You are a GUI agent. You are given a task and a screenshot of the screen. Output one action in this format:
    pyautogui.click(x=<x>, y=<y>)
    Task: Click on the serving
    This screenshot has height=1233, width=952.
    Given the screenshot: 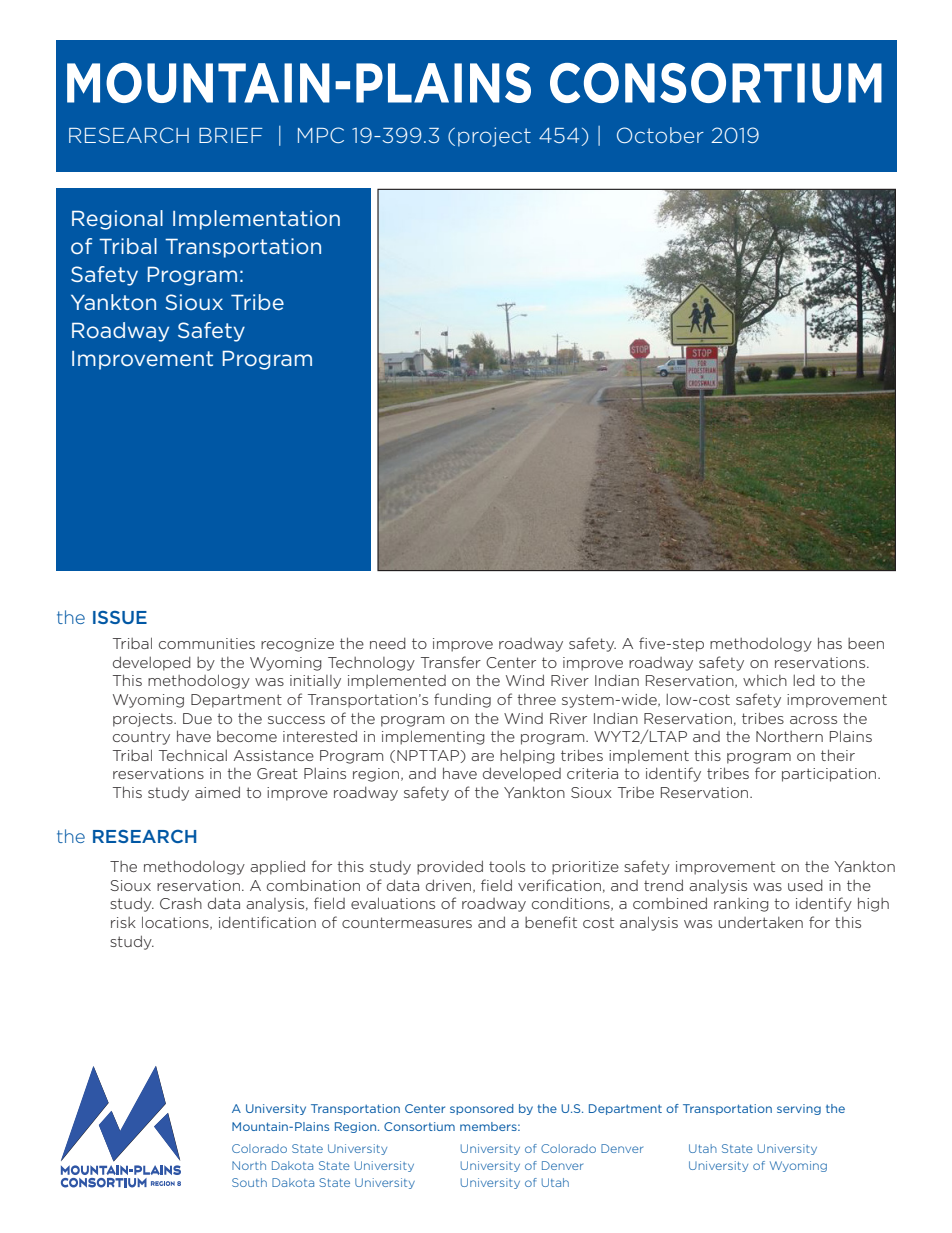 What is the action you would take?
    pyautogui.click(x=799, y=1109)
